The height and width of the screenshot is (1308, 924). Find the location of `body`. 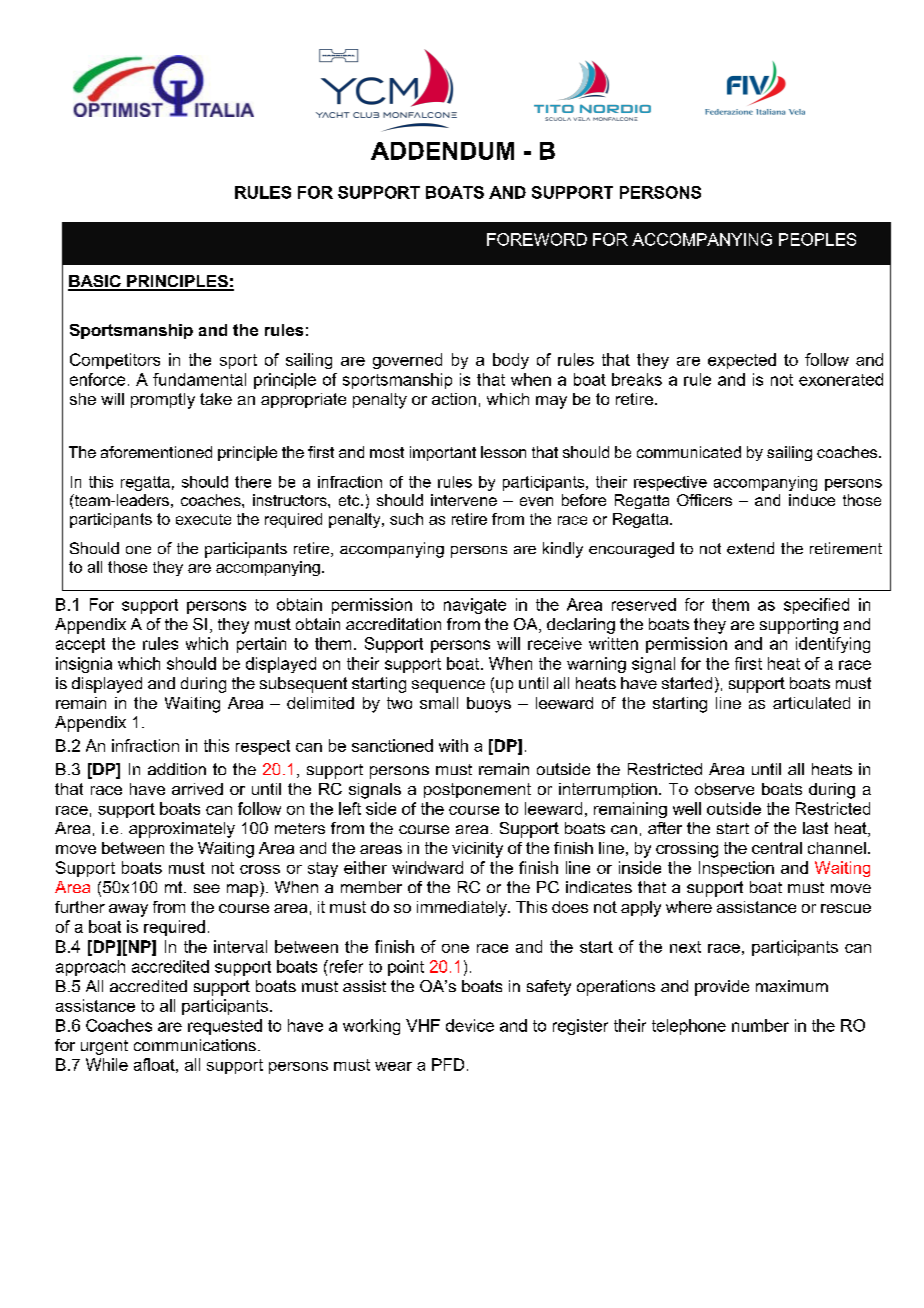

body is located at coordinates (511, 361).
